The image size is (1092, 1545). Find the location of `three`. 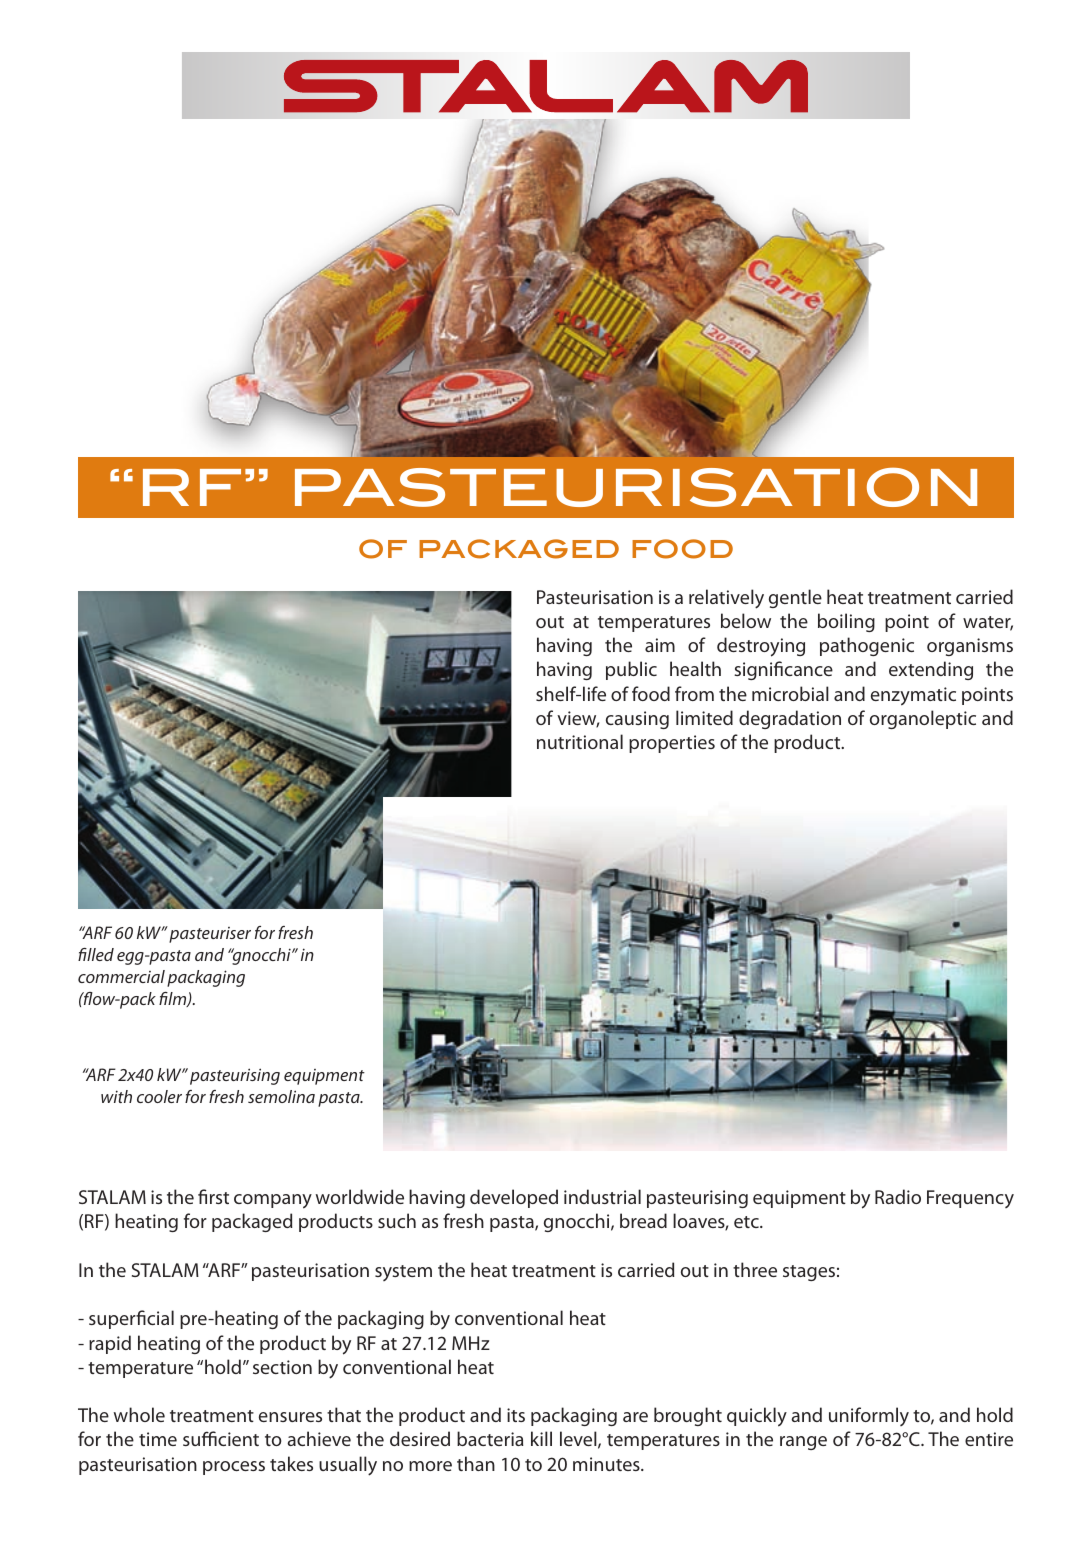

three is located at coordinates (755, 1269).
